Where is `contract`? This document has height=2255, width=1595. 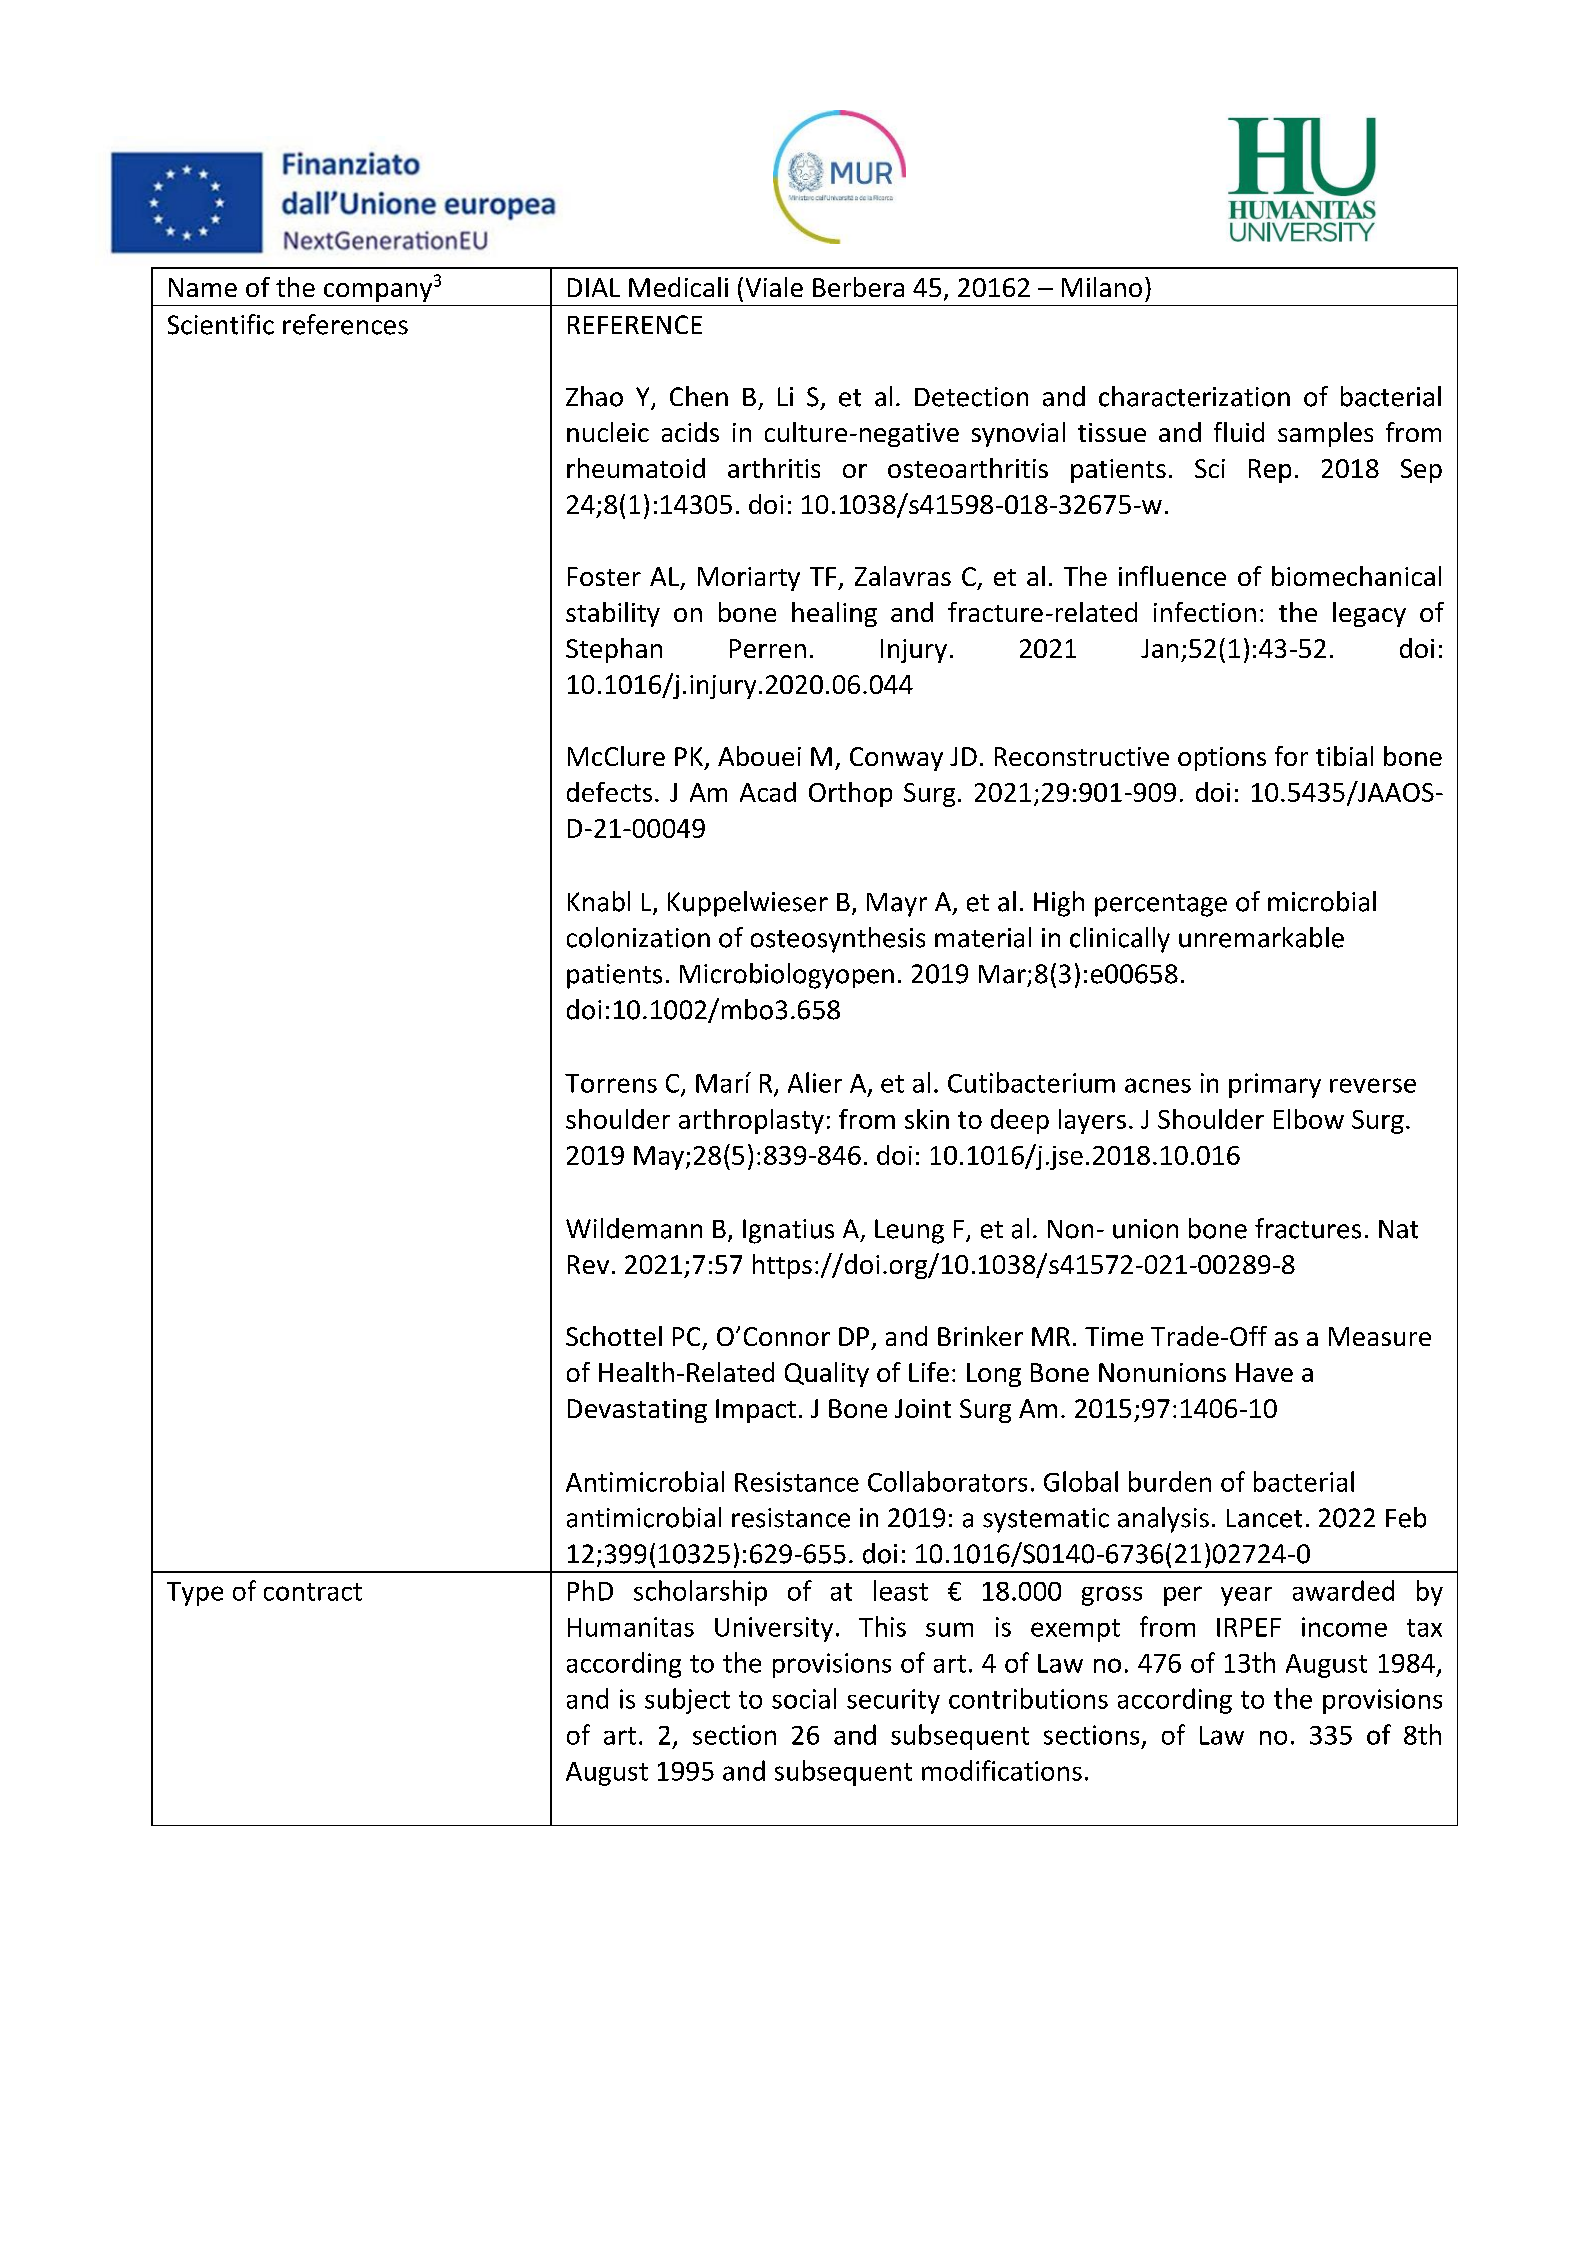
contract is located at coordinates (313, 1592).
